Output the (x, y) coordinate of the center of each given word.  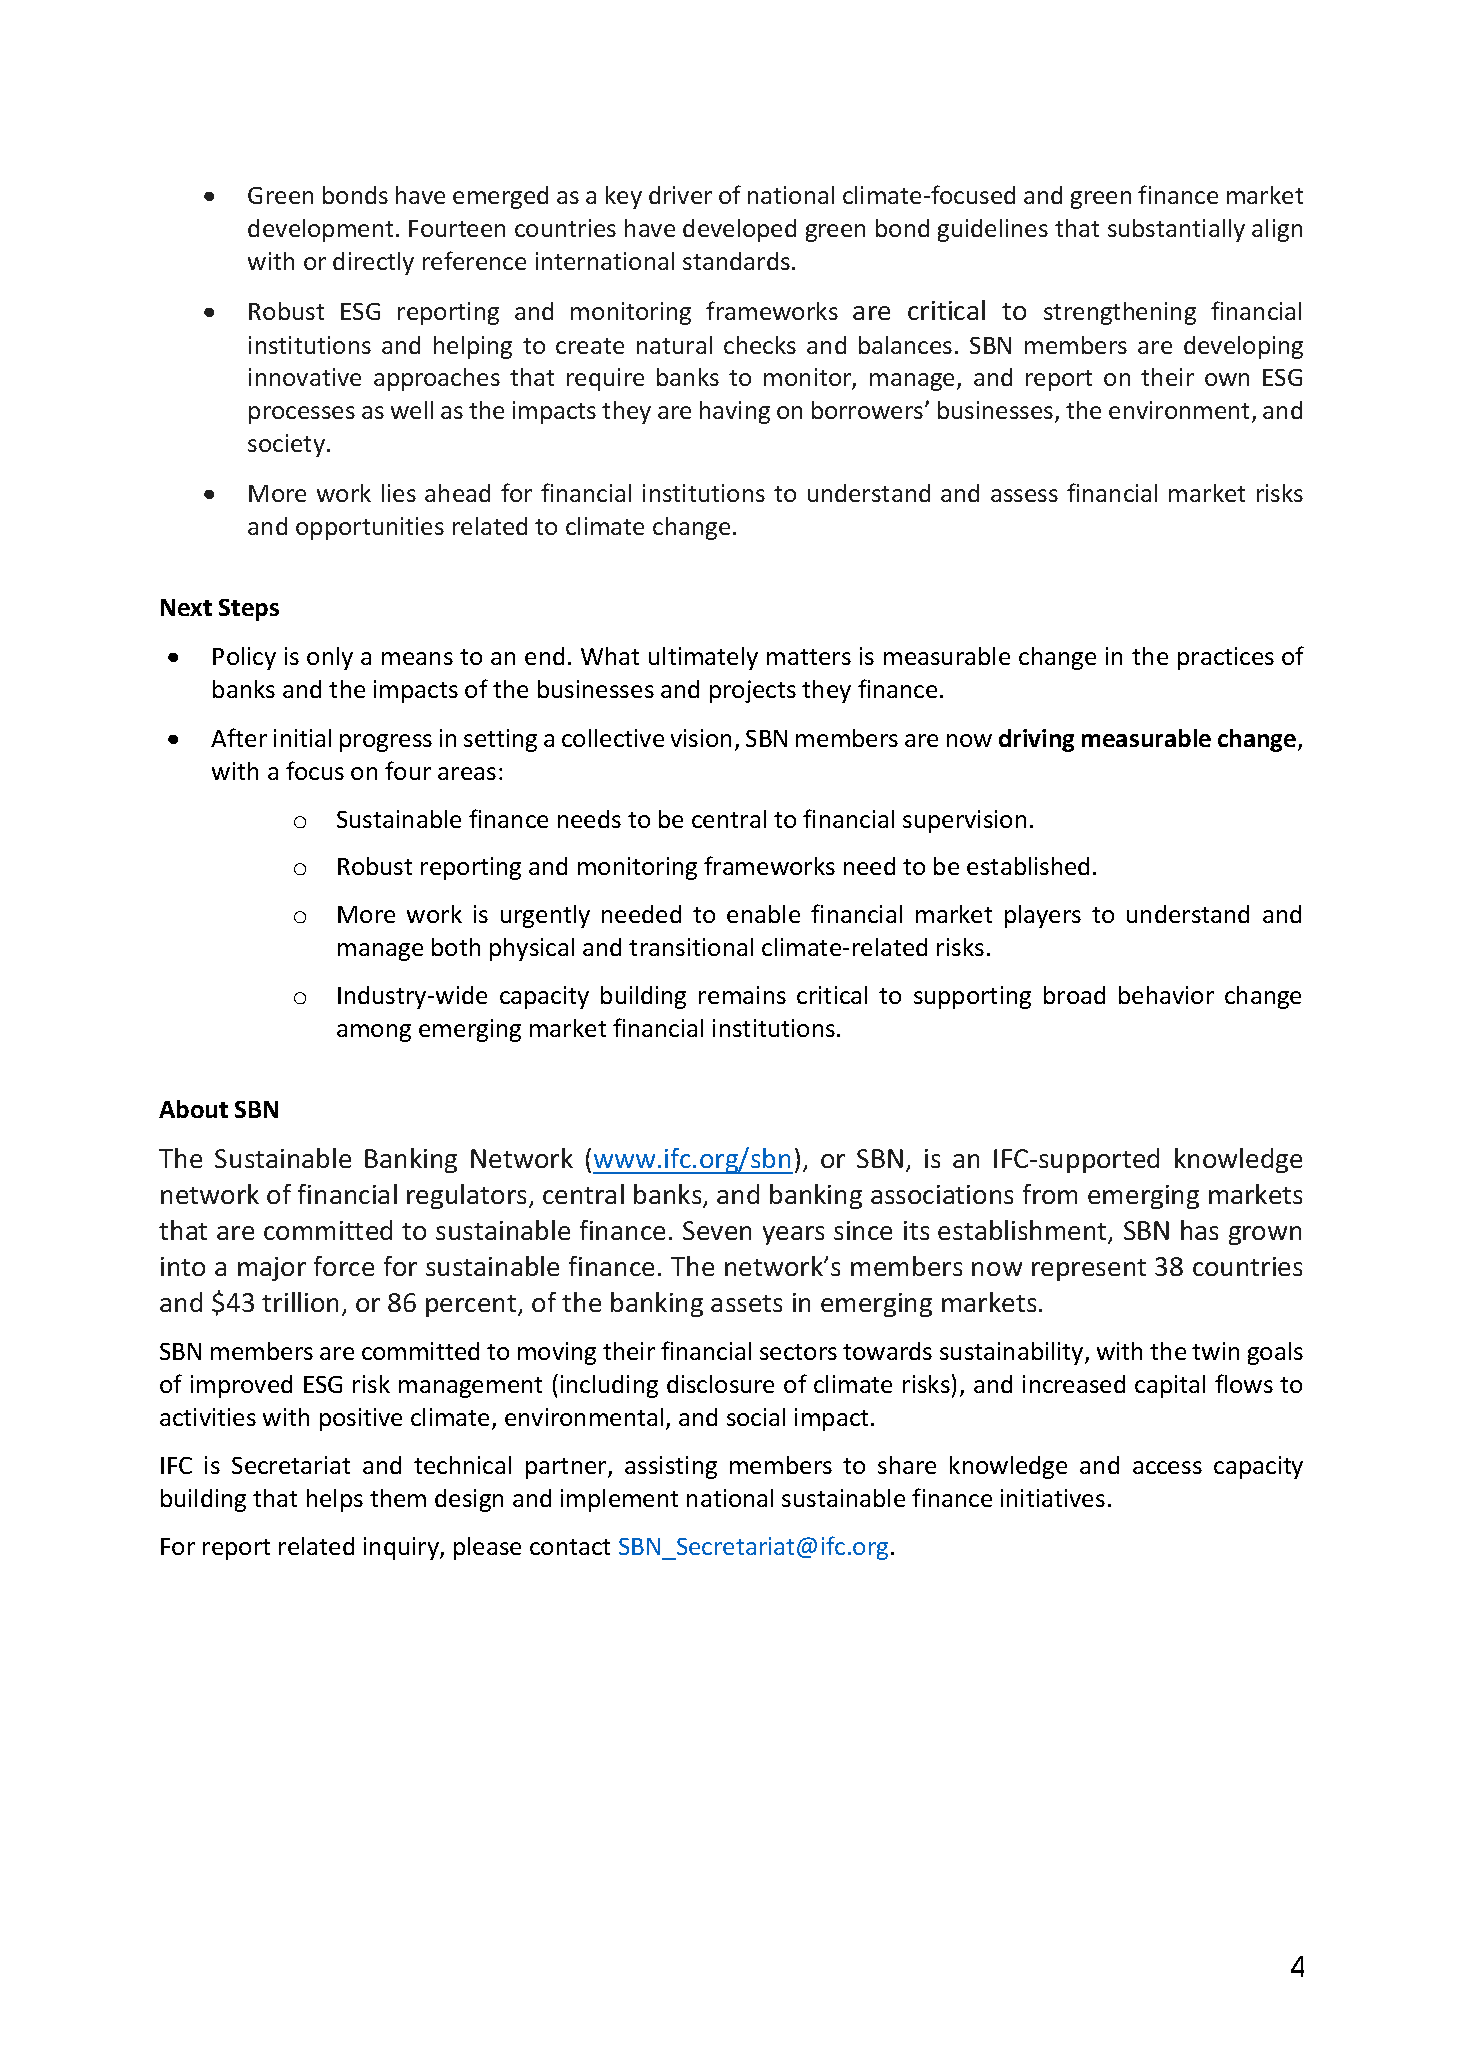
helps (335, 1500)
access (1167, 1467)
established (1028, 866)
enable (763, 914)
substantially (1176, 230)
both (456, 947)
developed (739, 230)
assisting (671, 1467)
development (320, 230)
